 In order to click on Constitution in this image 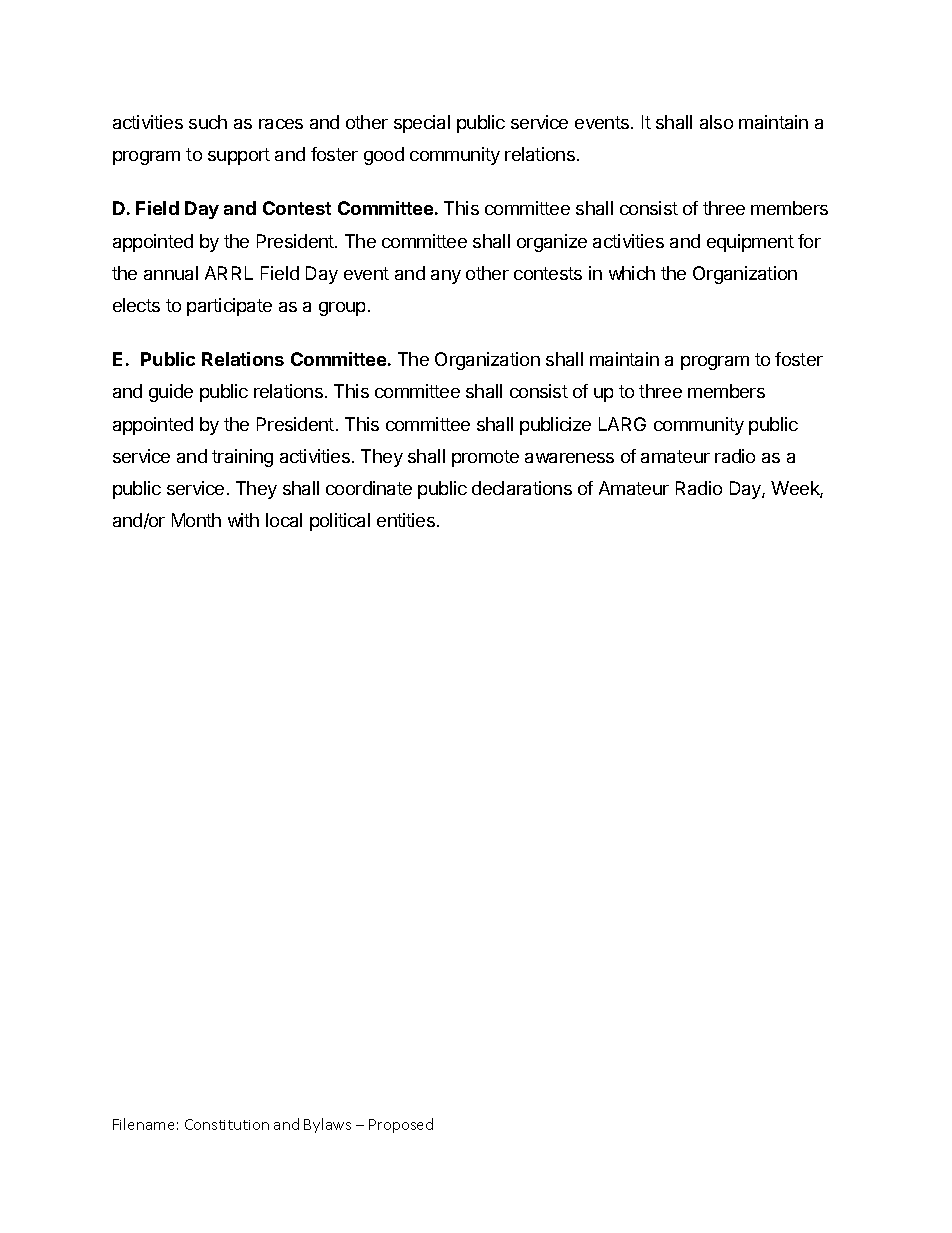, I will do `click(227, 1124)`.
